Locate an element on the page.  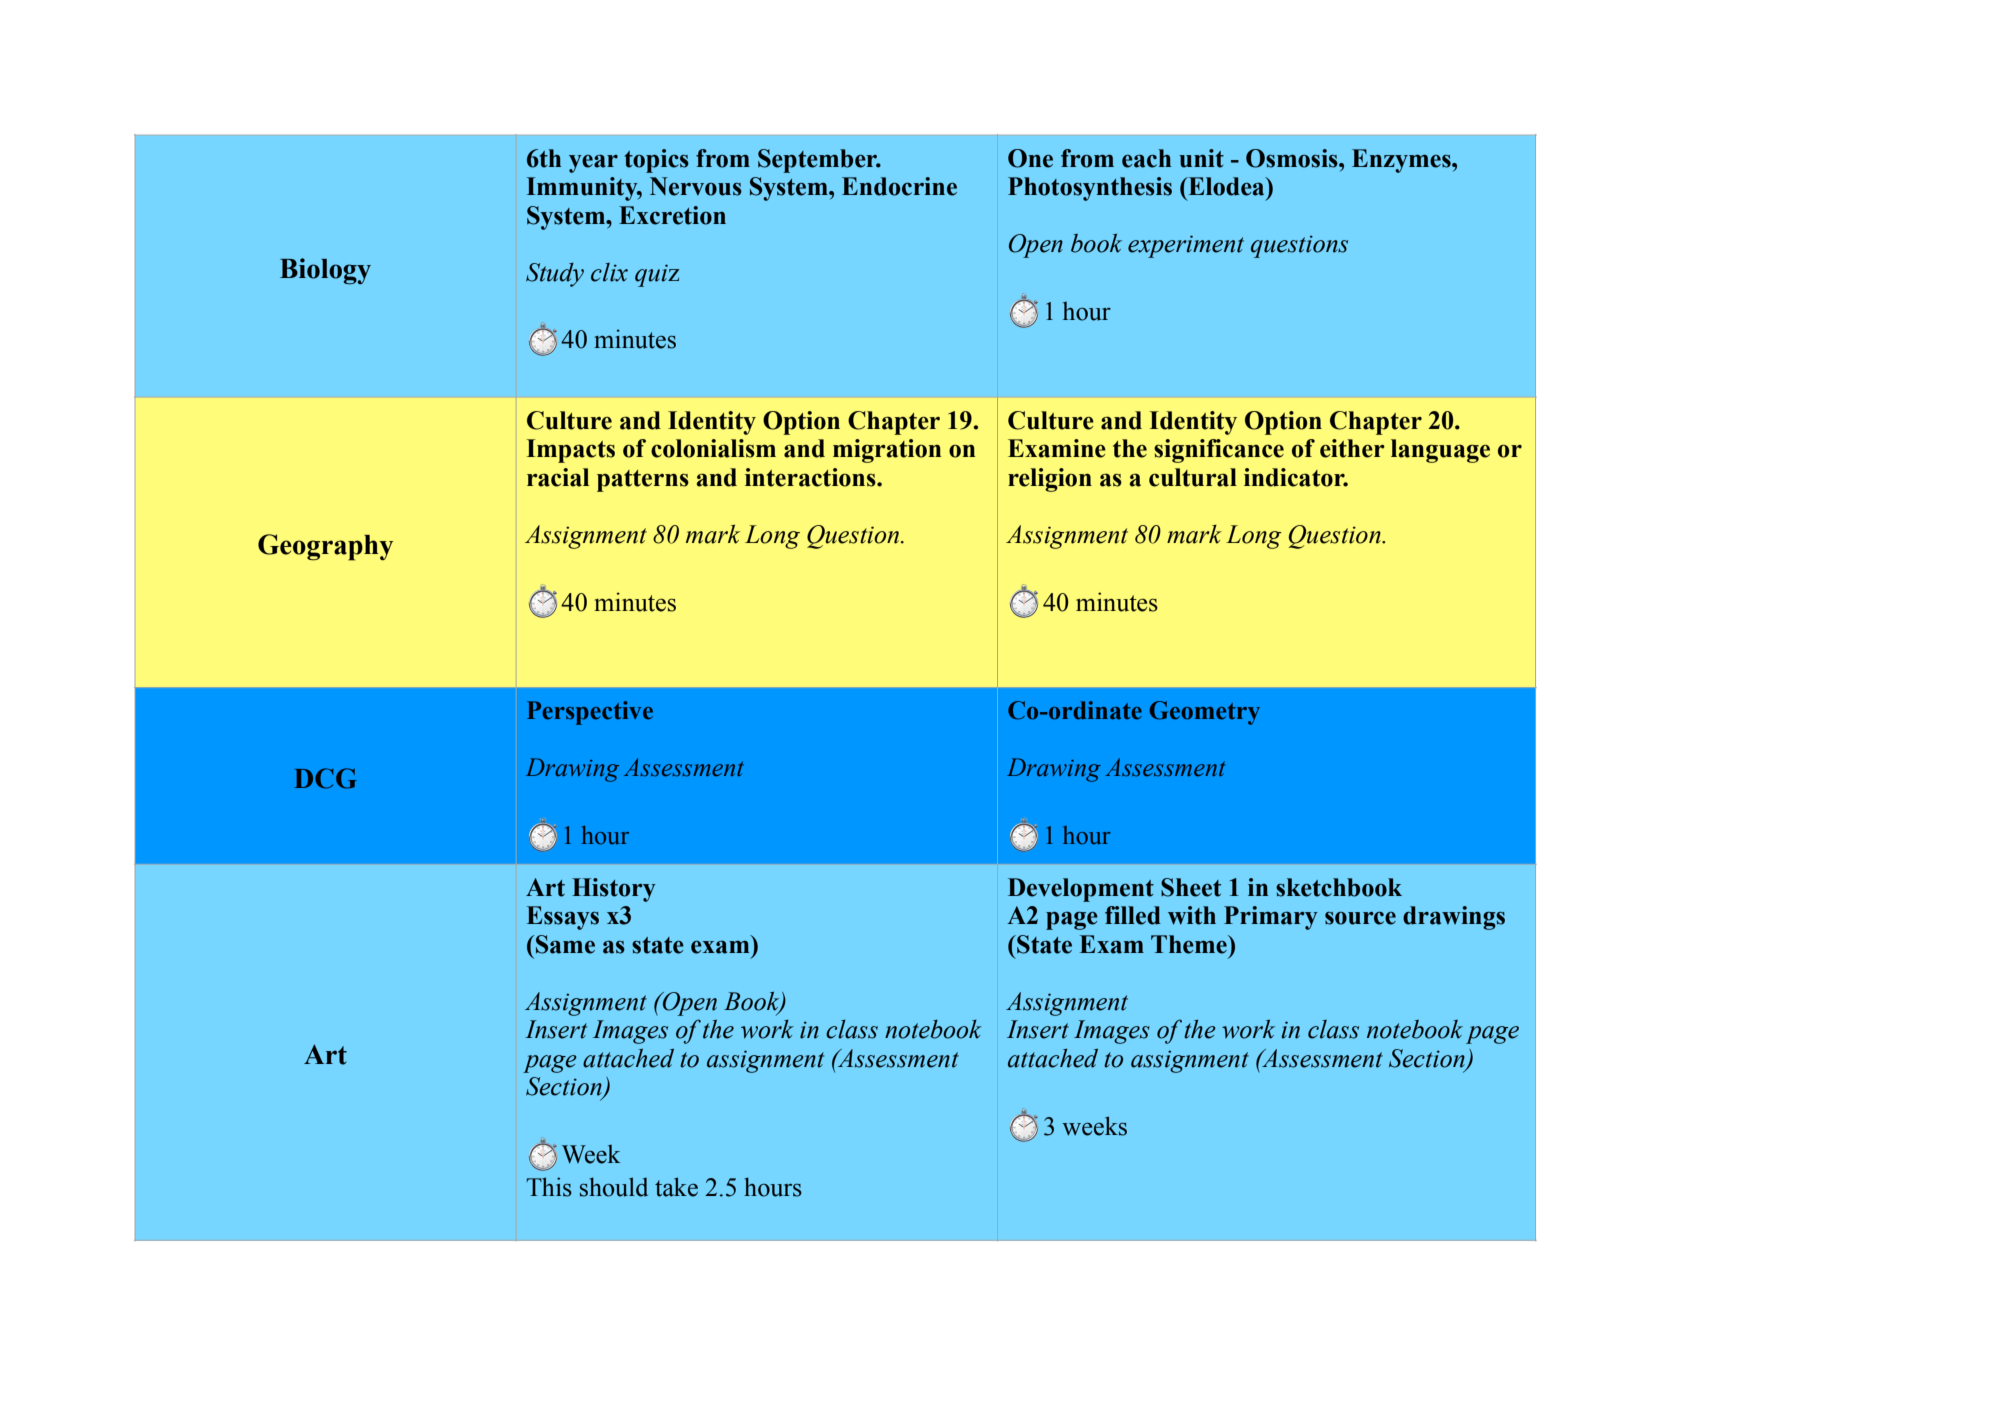
filled is located at coordinates (1133, 915).
